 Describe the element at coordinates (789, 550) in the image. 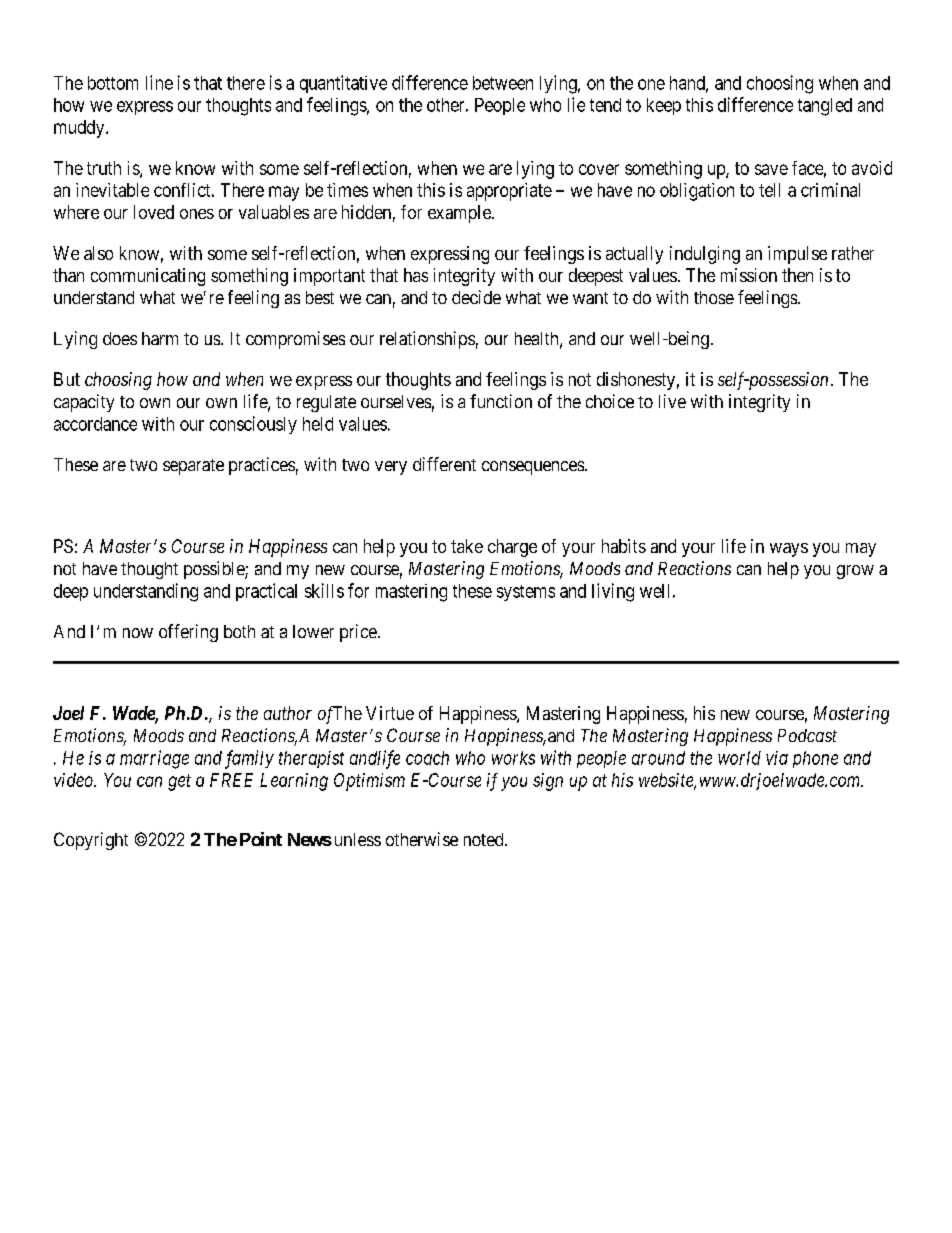

I see `ways` at that location.
